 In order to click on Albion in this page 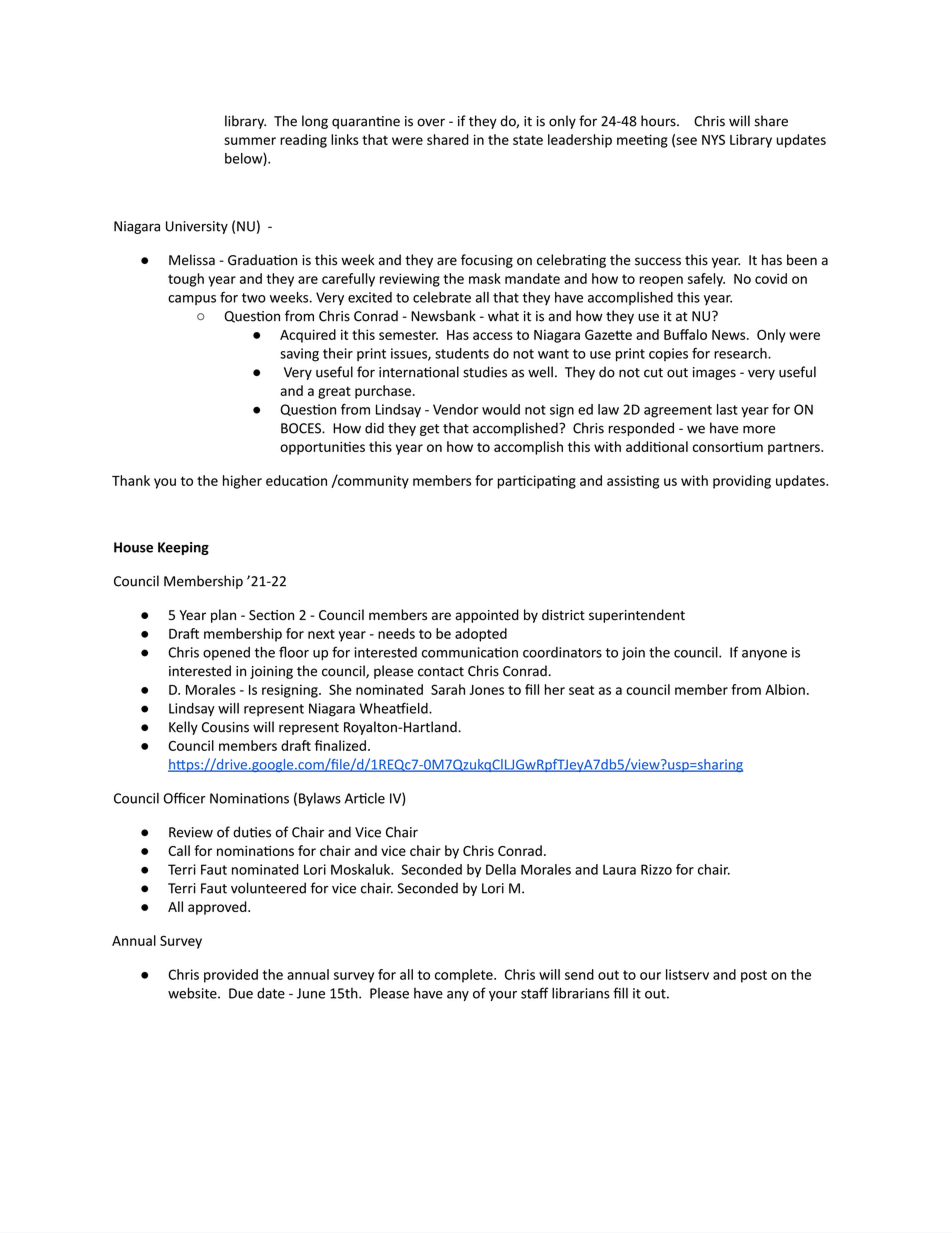, I will do `click(785, 689)`.
